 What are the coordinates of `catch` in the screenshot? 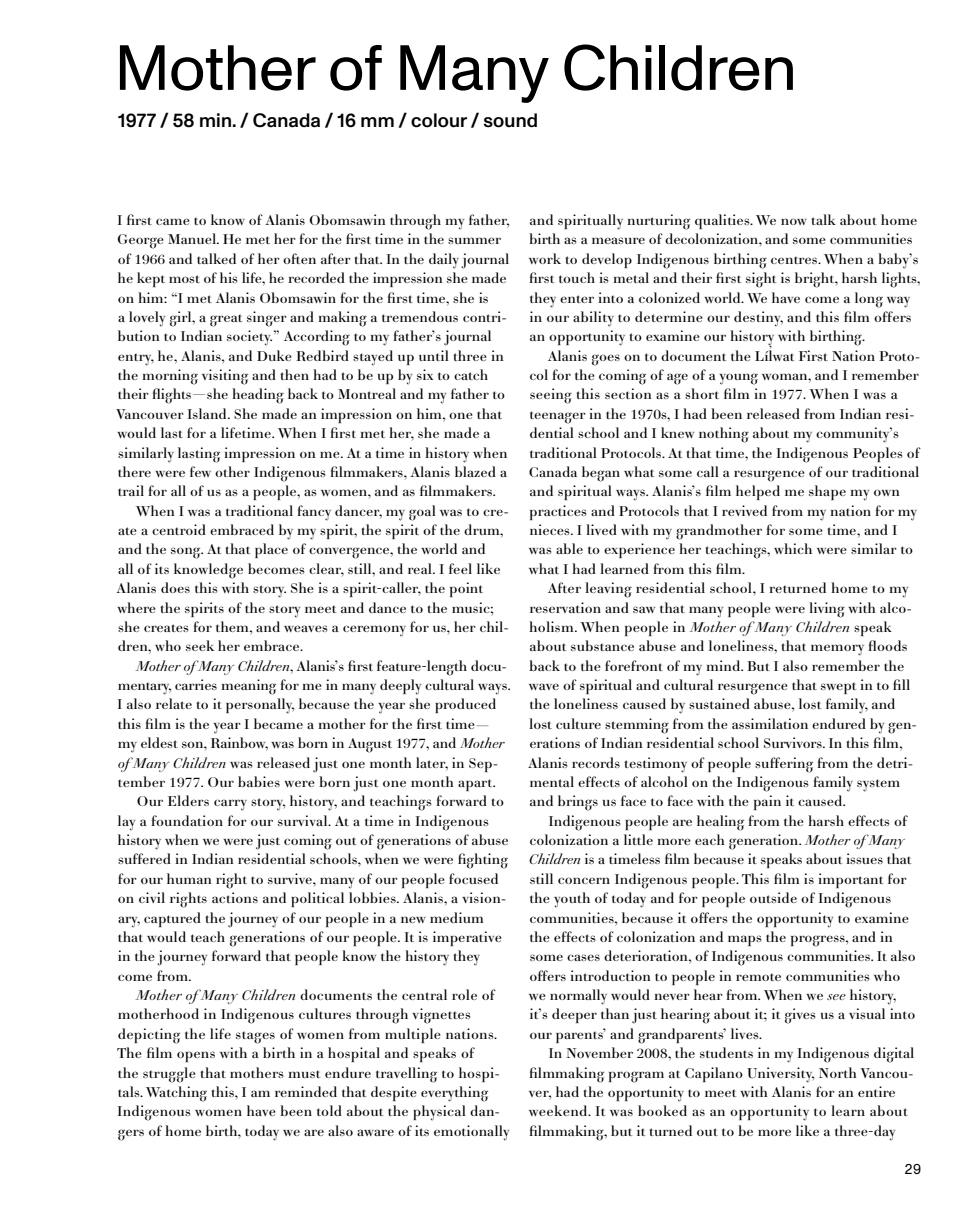 It's located at (471, 374).
